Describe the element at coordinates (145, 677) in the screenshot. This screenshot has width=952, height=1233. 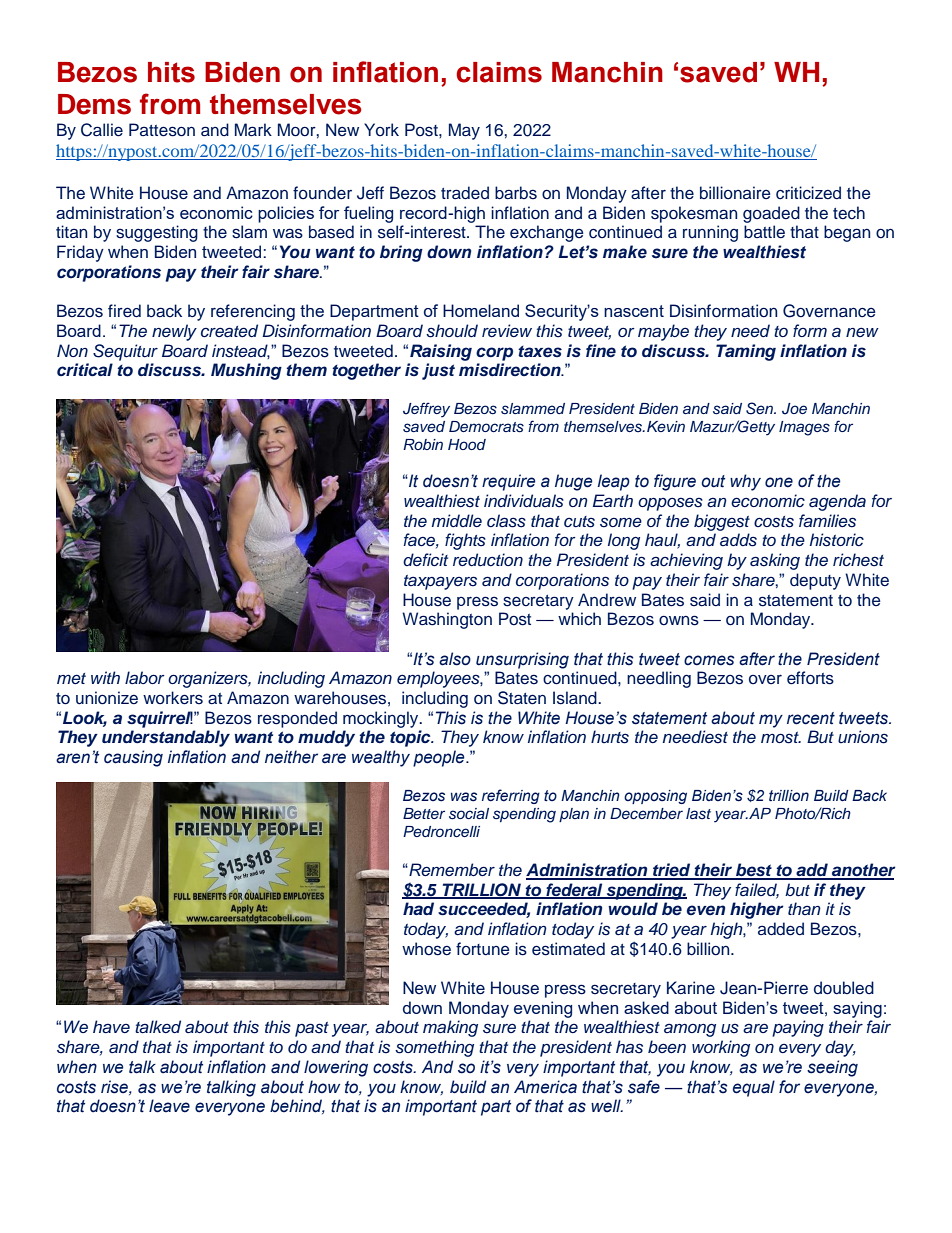
I see `labor` at that location.
